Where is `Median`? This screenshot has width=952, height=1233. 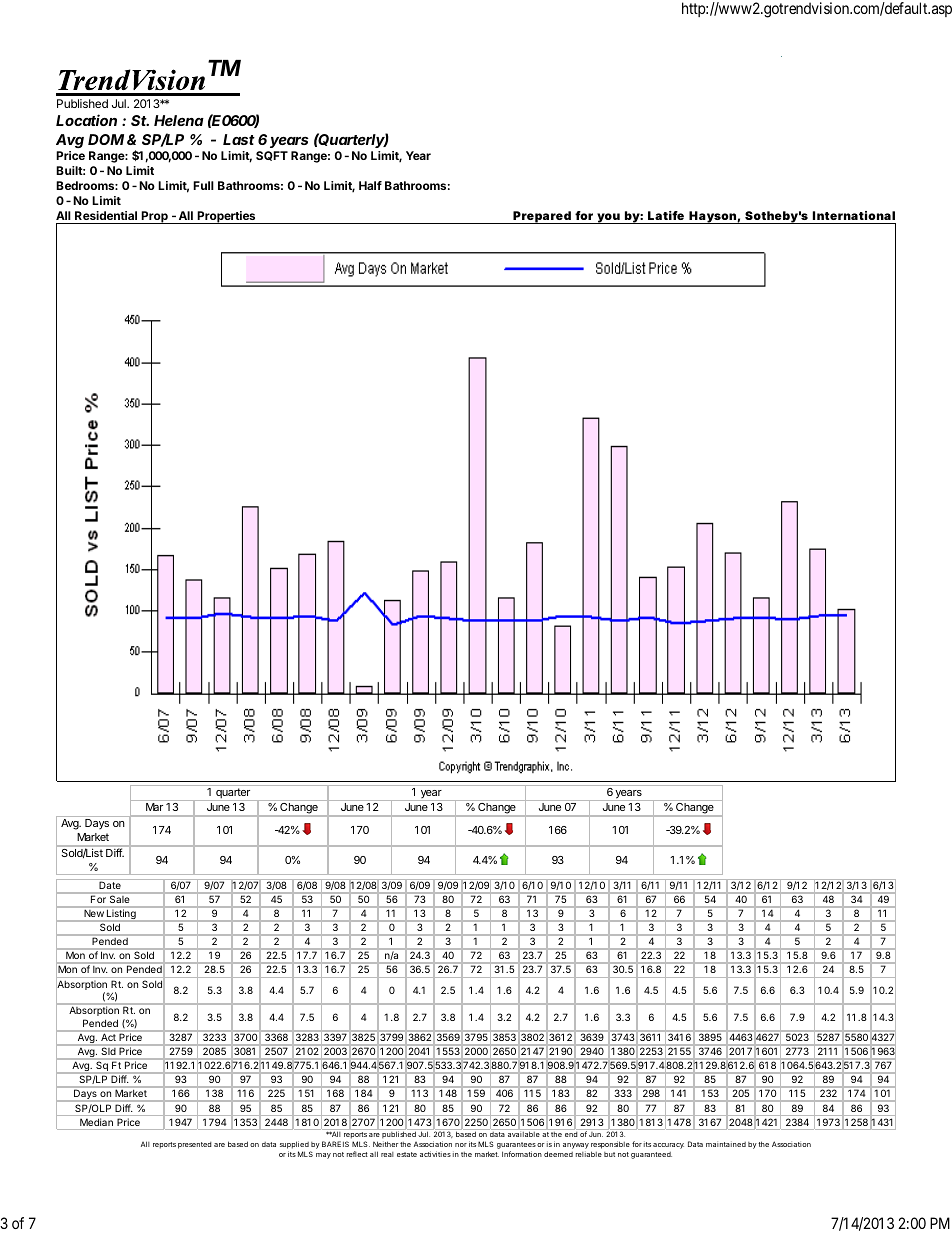
Median is located at coordinates (96, 1122).
